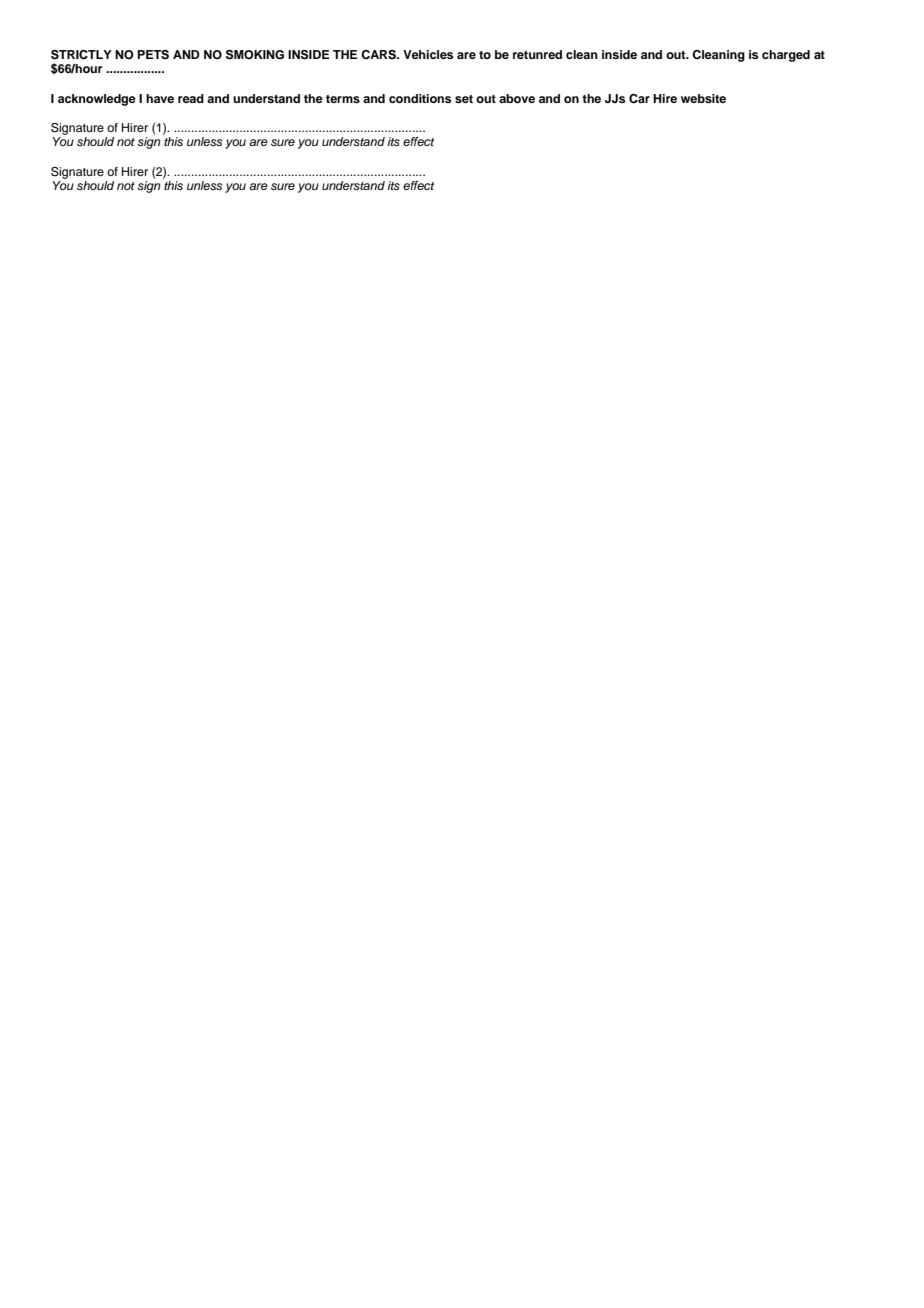  I want to click on set, so click(464, 99).
